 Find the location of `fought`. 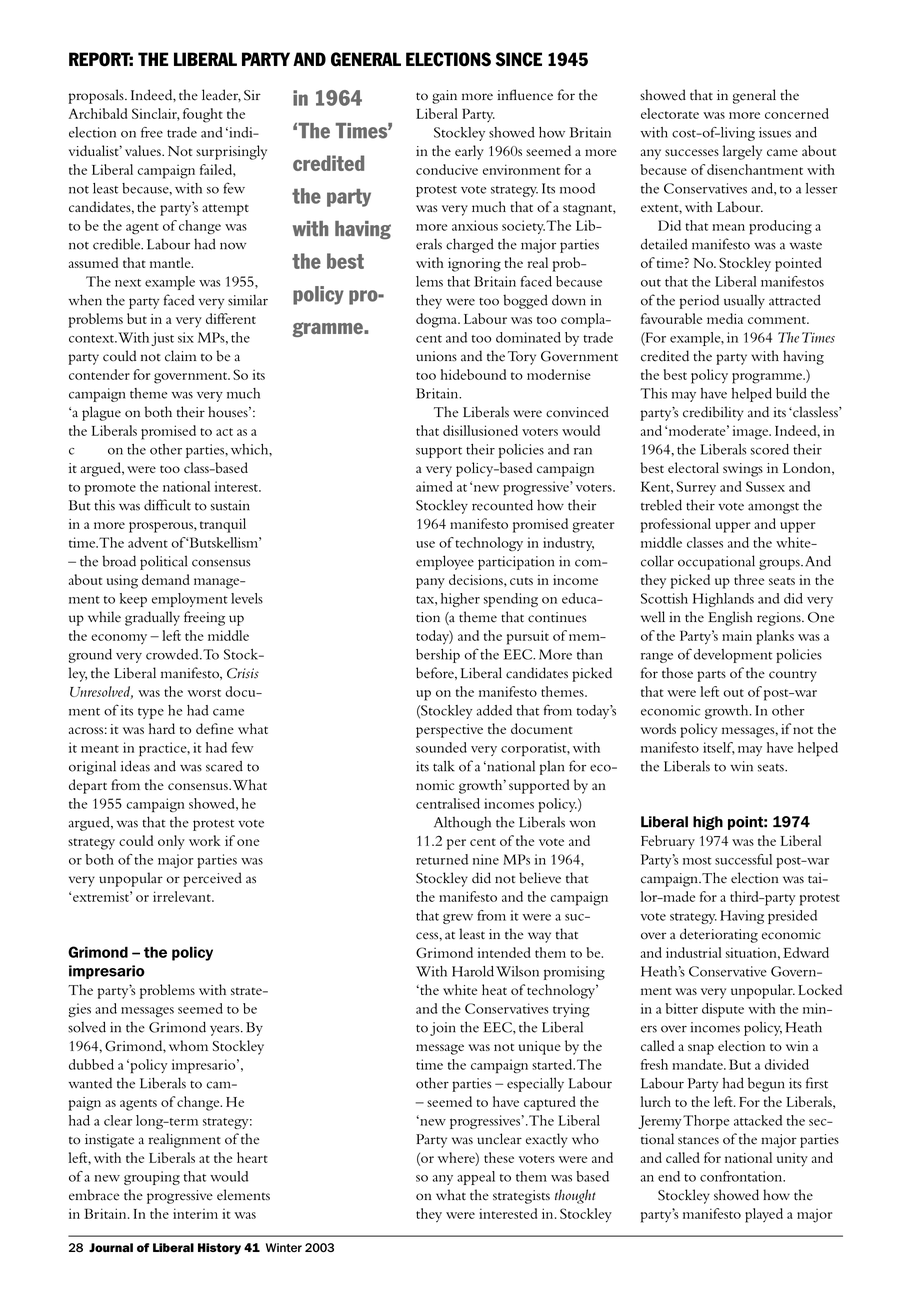

fought is located at coordinates (203, 115).
